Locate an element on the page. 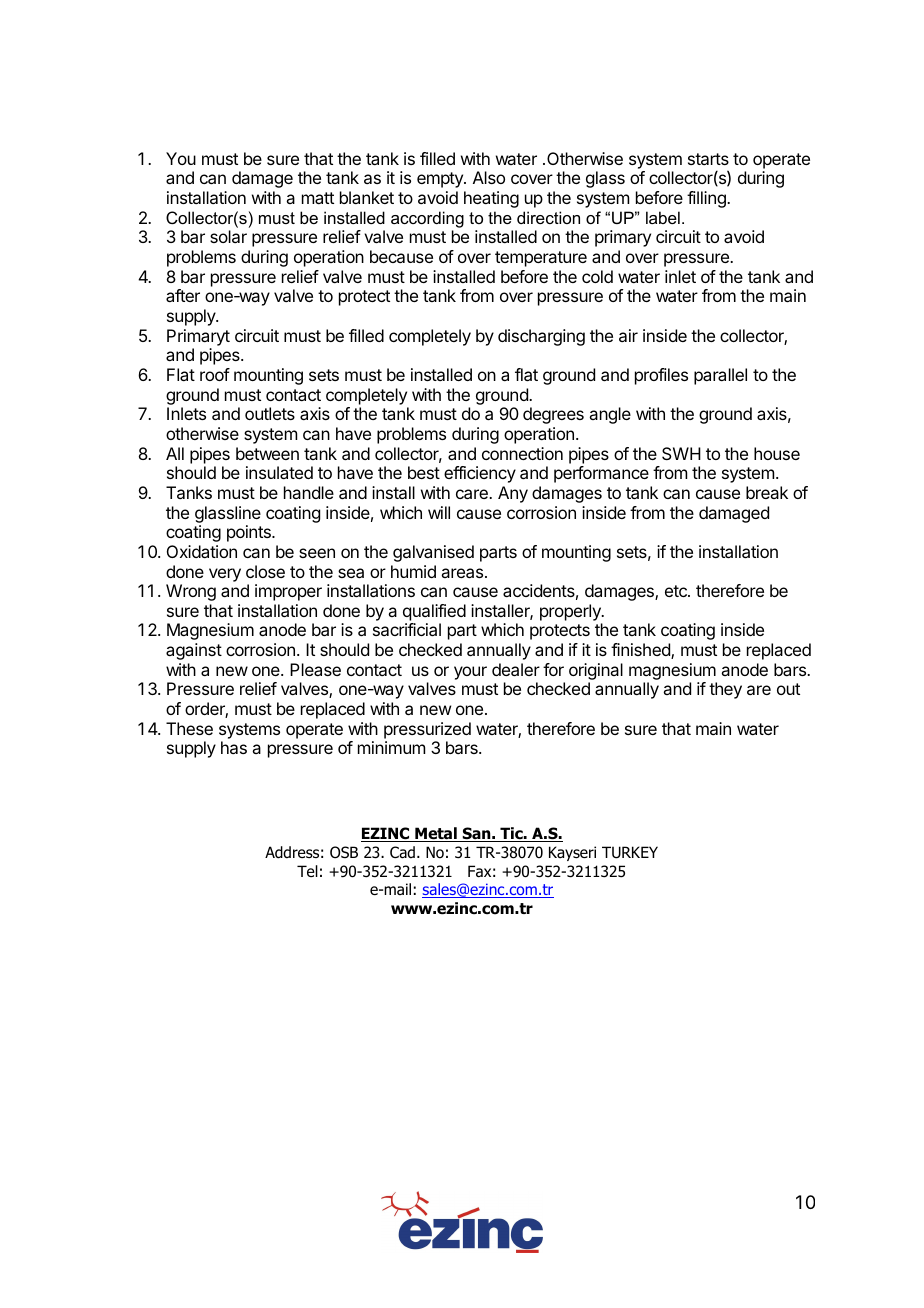  matt is located at coordinates (318, 198).
